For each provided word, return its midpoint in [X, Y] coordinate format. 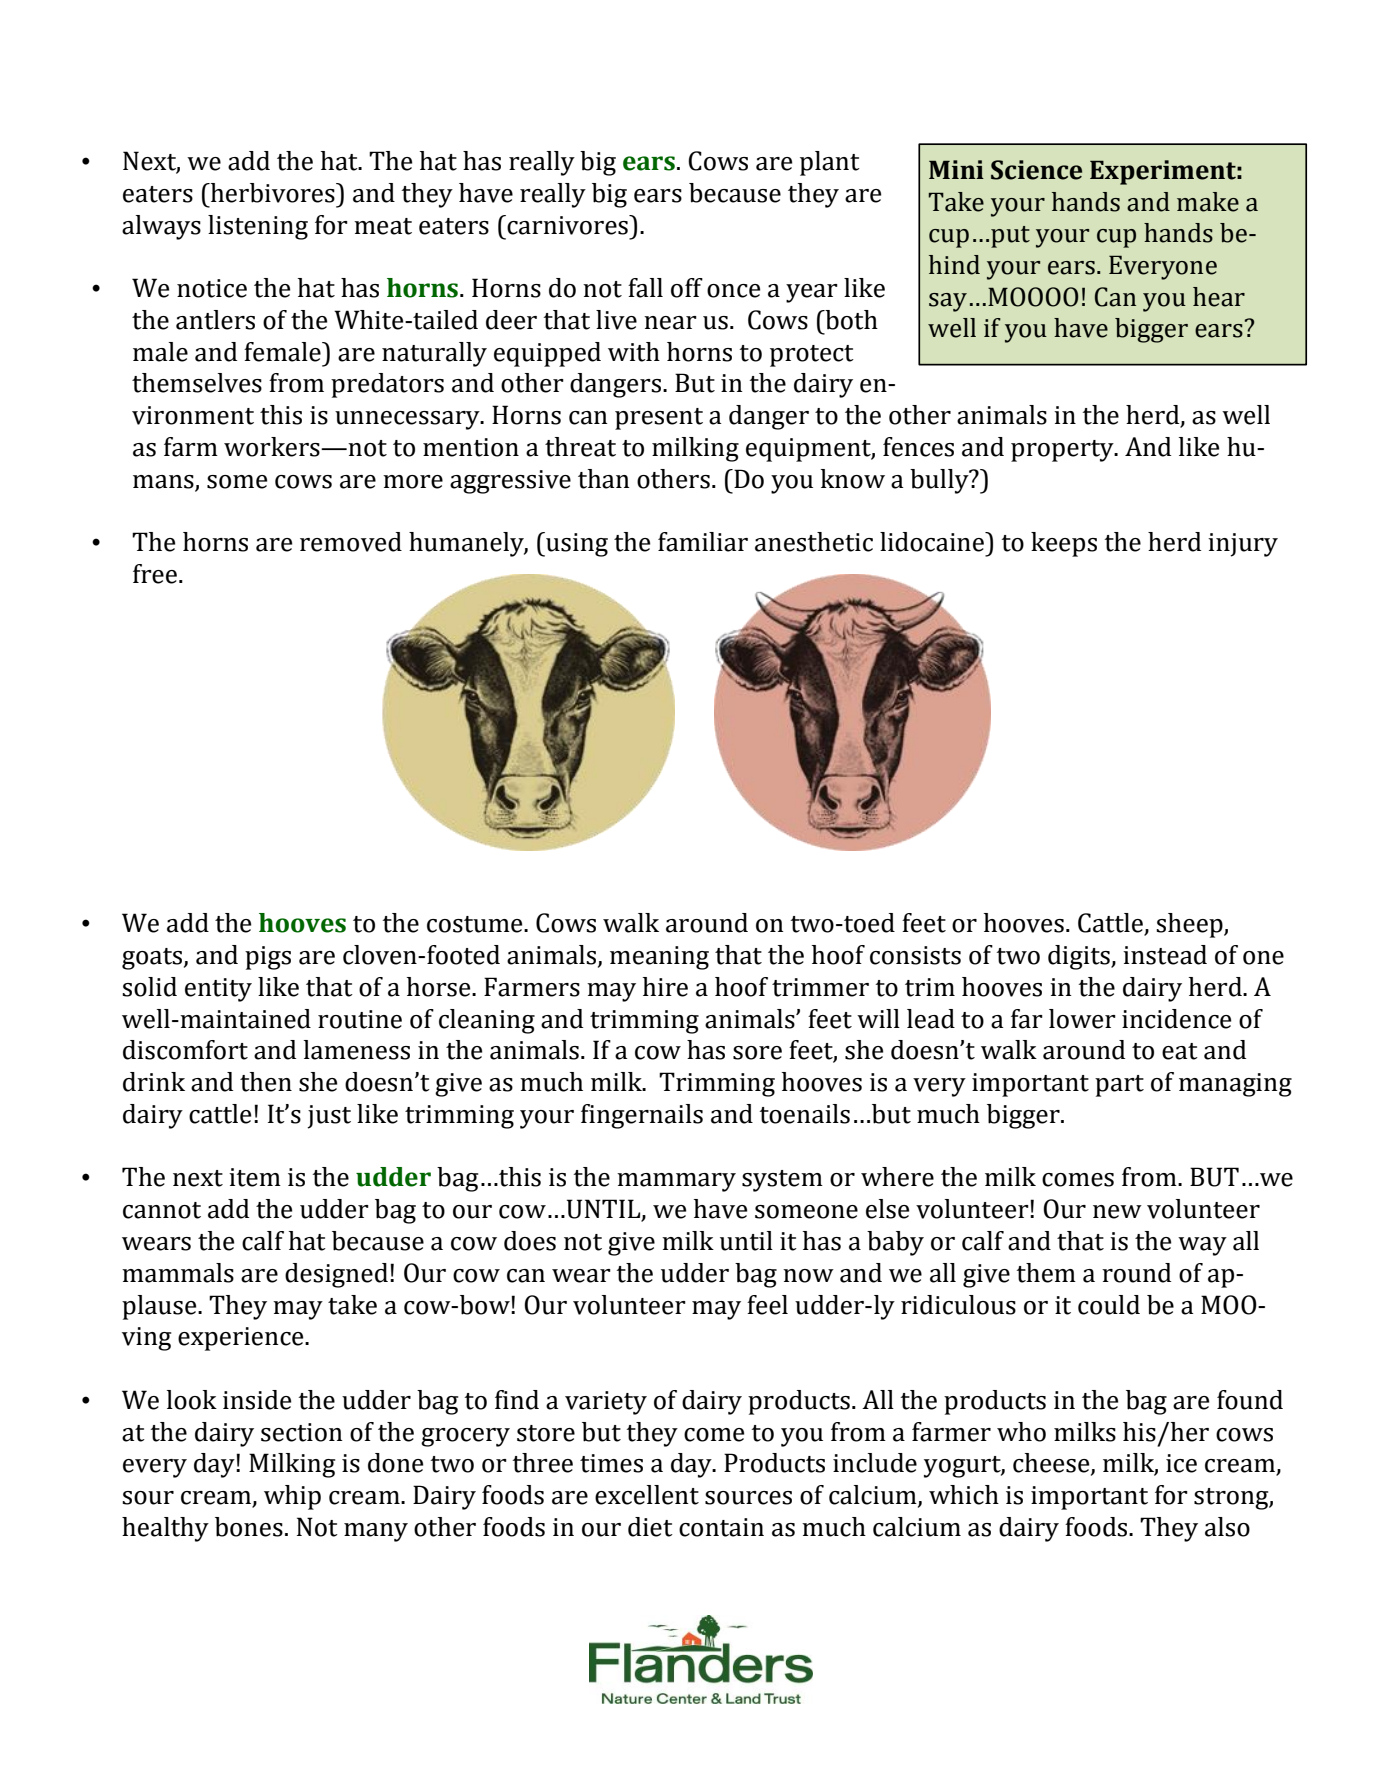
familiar [703, 542]
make [1208, 202]
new [1117, 1212]
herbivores [272, 193]
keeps [1064, 544]
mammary [676, 1182]
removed [351, 542]
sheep [1190, 925]
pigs [268, 958]
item [255, 1177]
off [687, 288]
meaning [659, 958]
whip [292, 1497]
